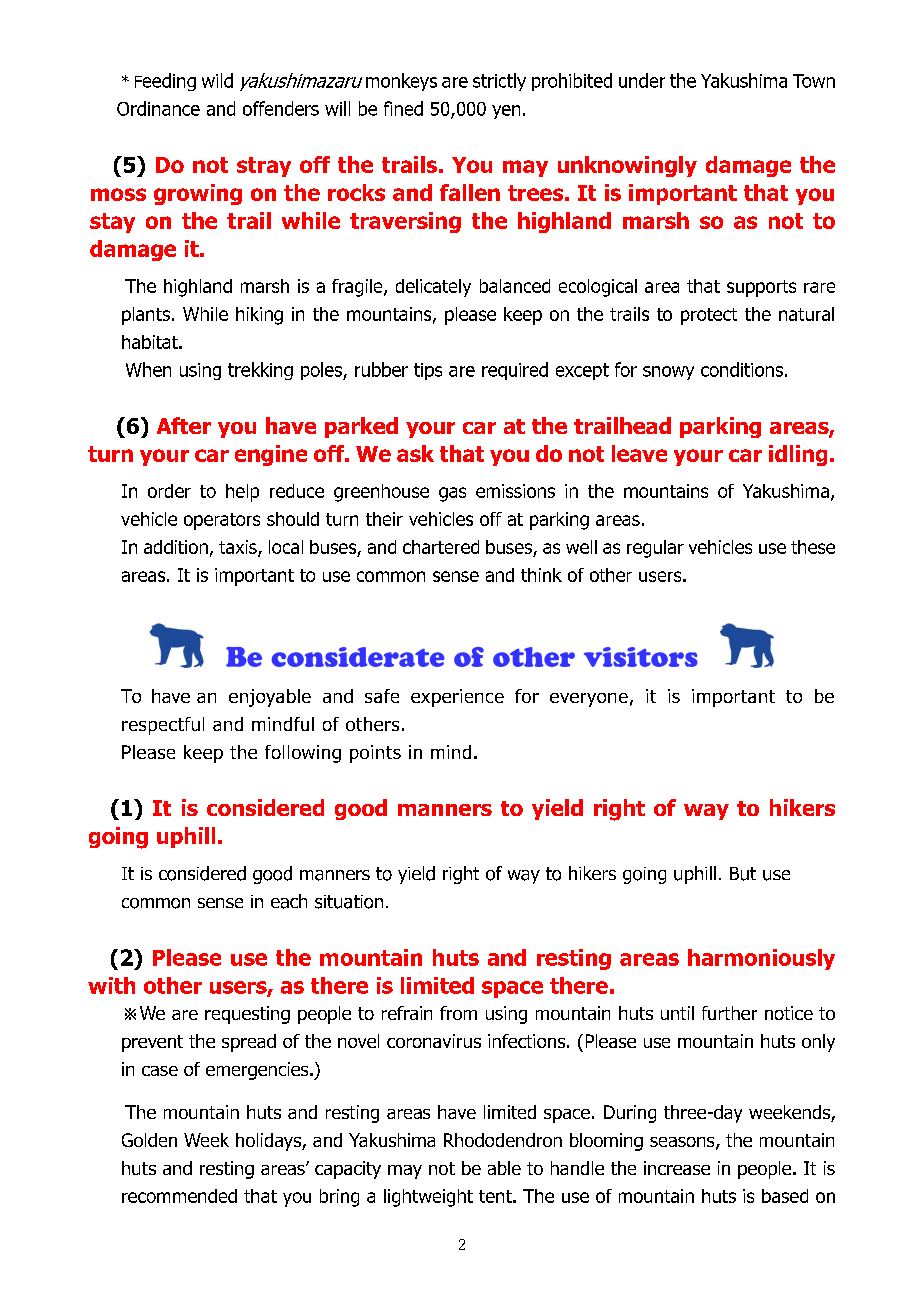 The image size is (924, 1308). Describe the element at coordinates (452, 494) in the page. I see `gas` at that location.
